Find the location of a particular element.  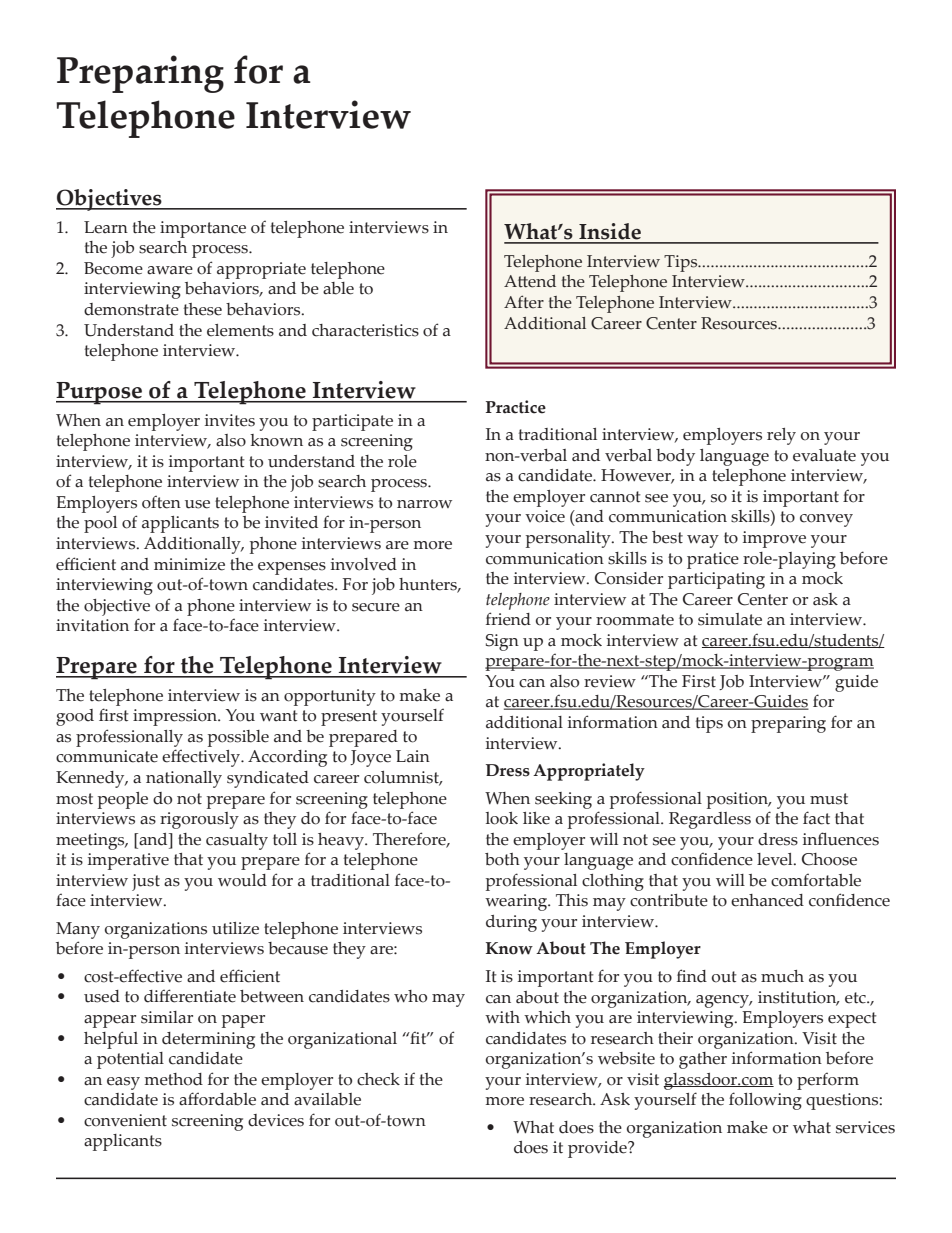

Attend is located at coordinates (530, 281).
